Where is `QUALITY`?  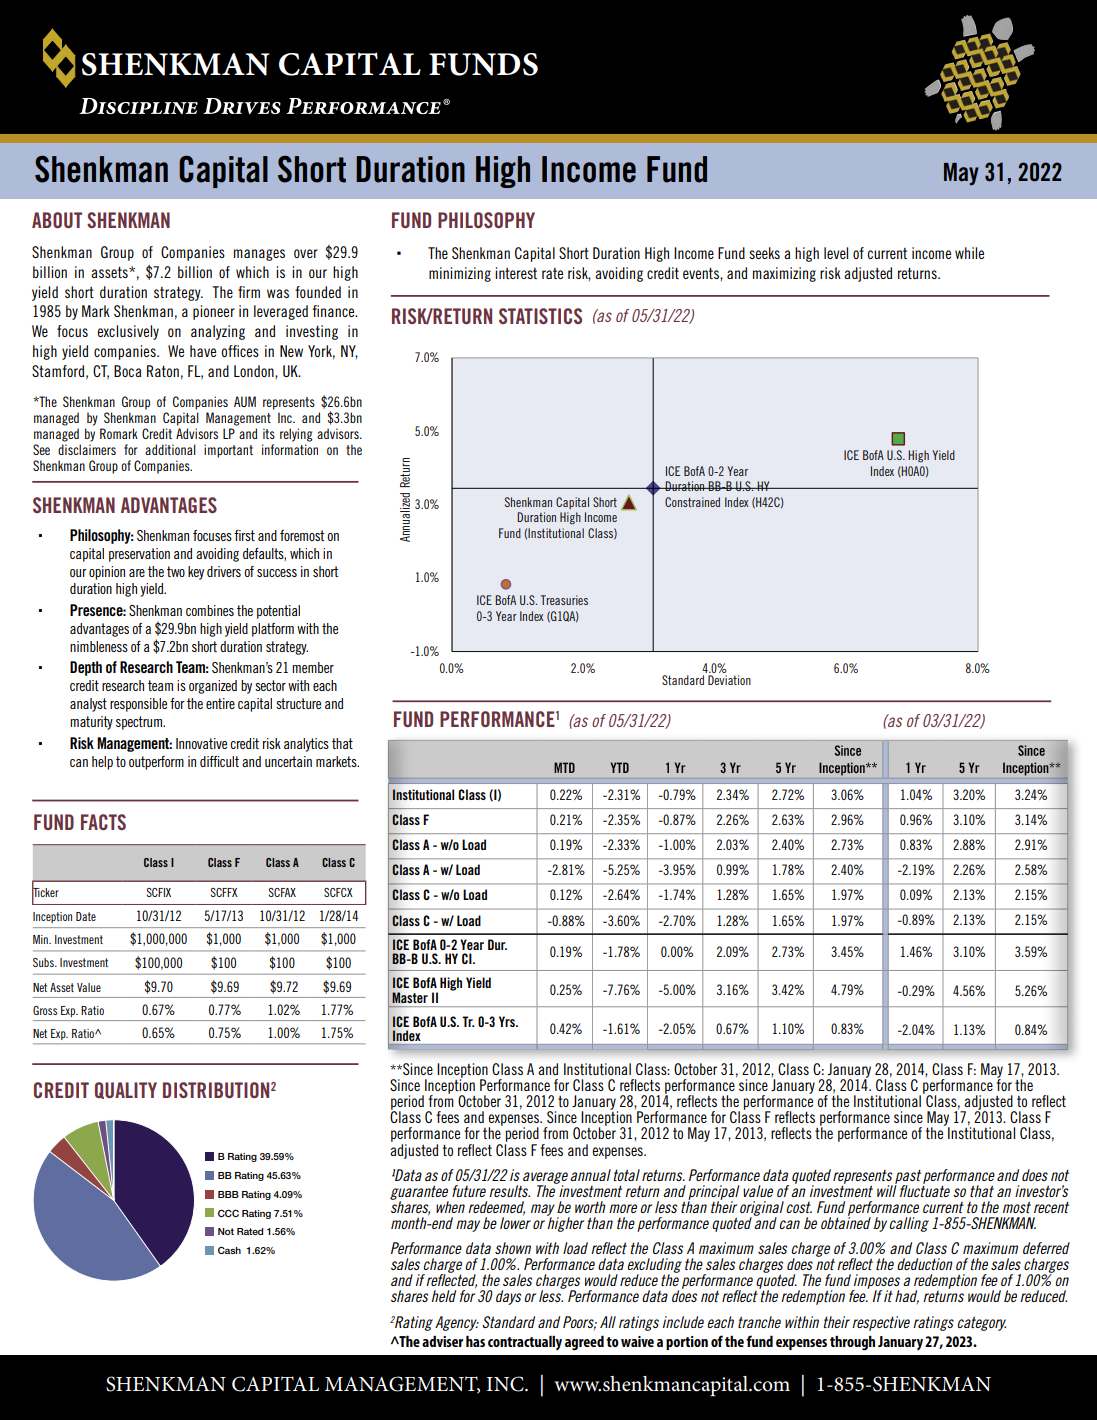
QUALITY is located at coordinates (126, 1090).
